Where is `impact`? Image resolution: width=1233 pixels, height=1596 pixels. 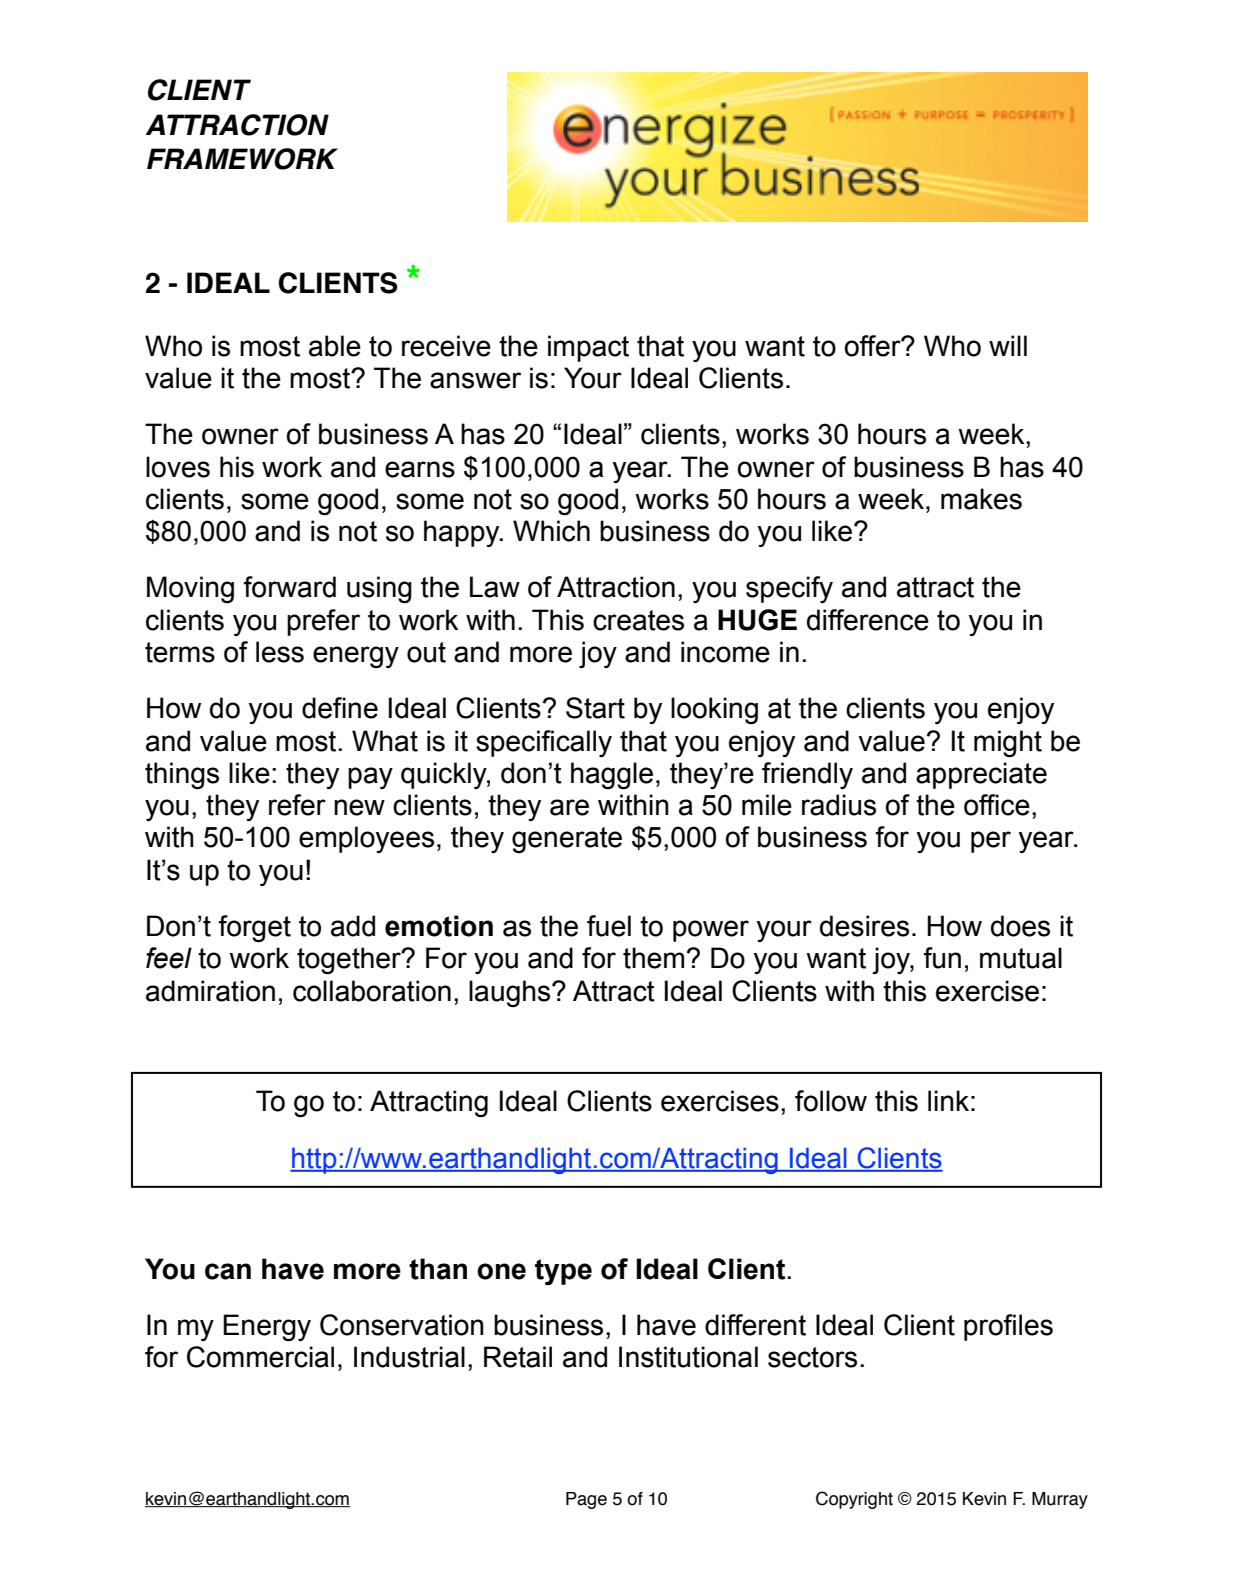
impact is located at coordinates (588, 348).
